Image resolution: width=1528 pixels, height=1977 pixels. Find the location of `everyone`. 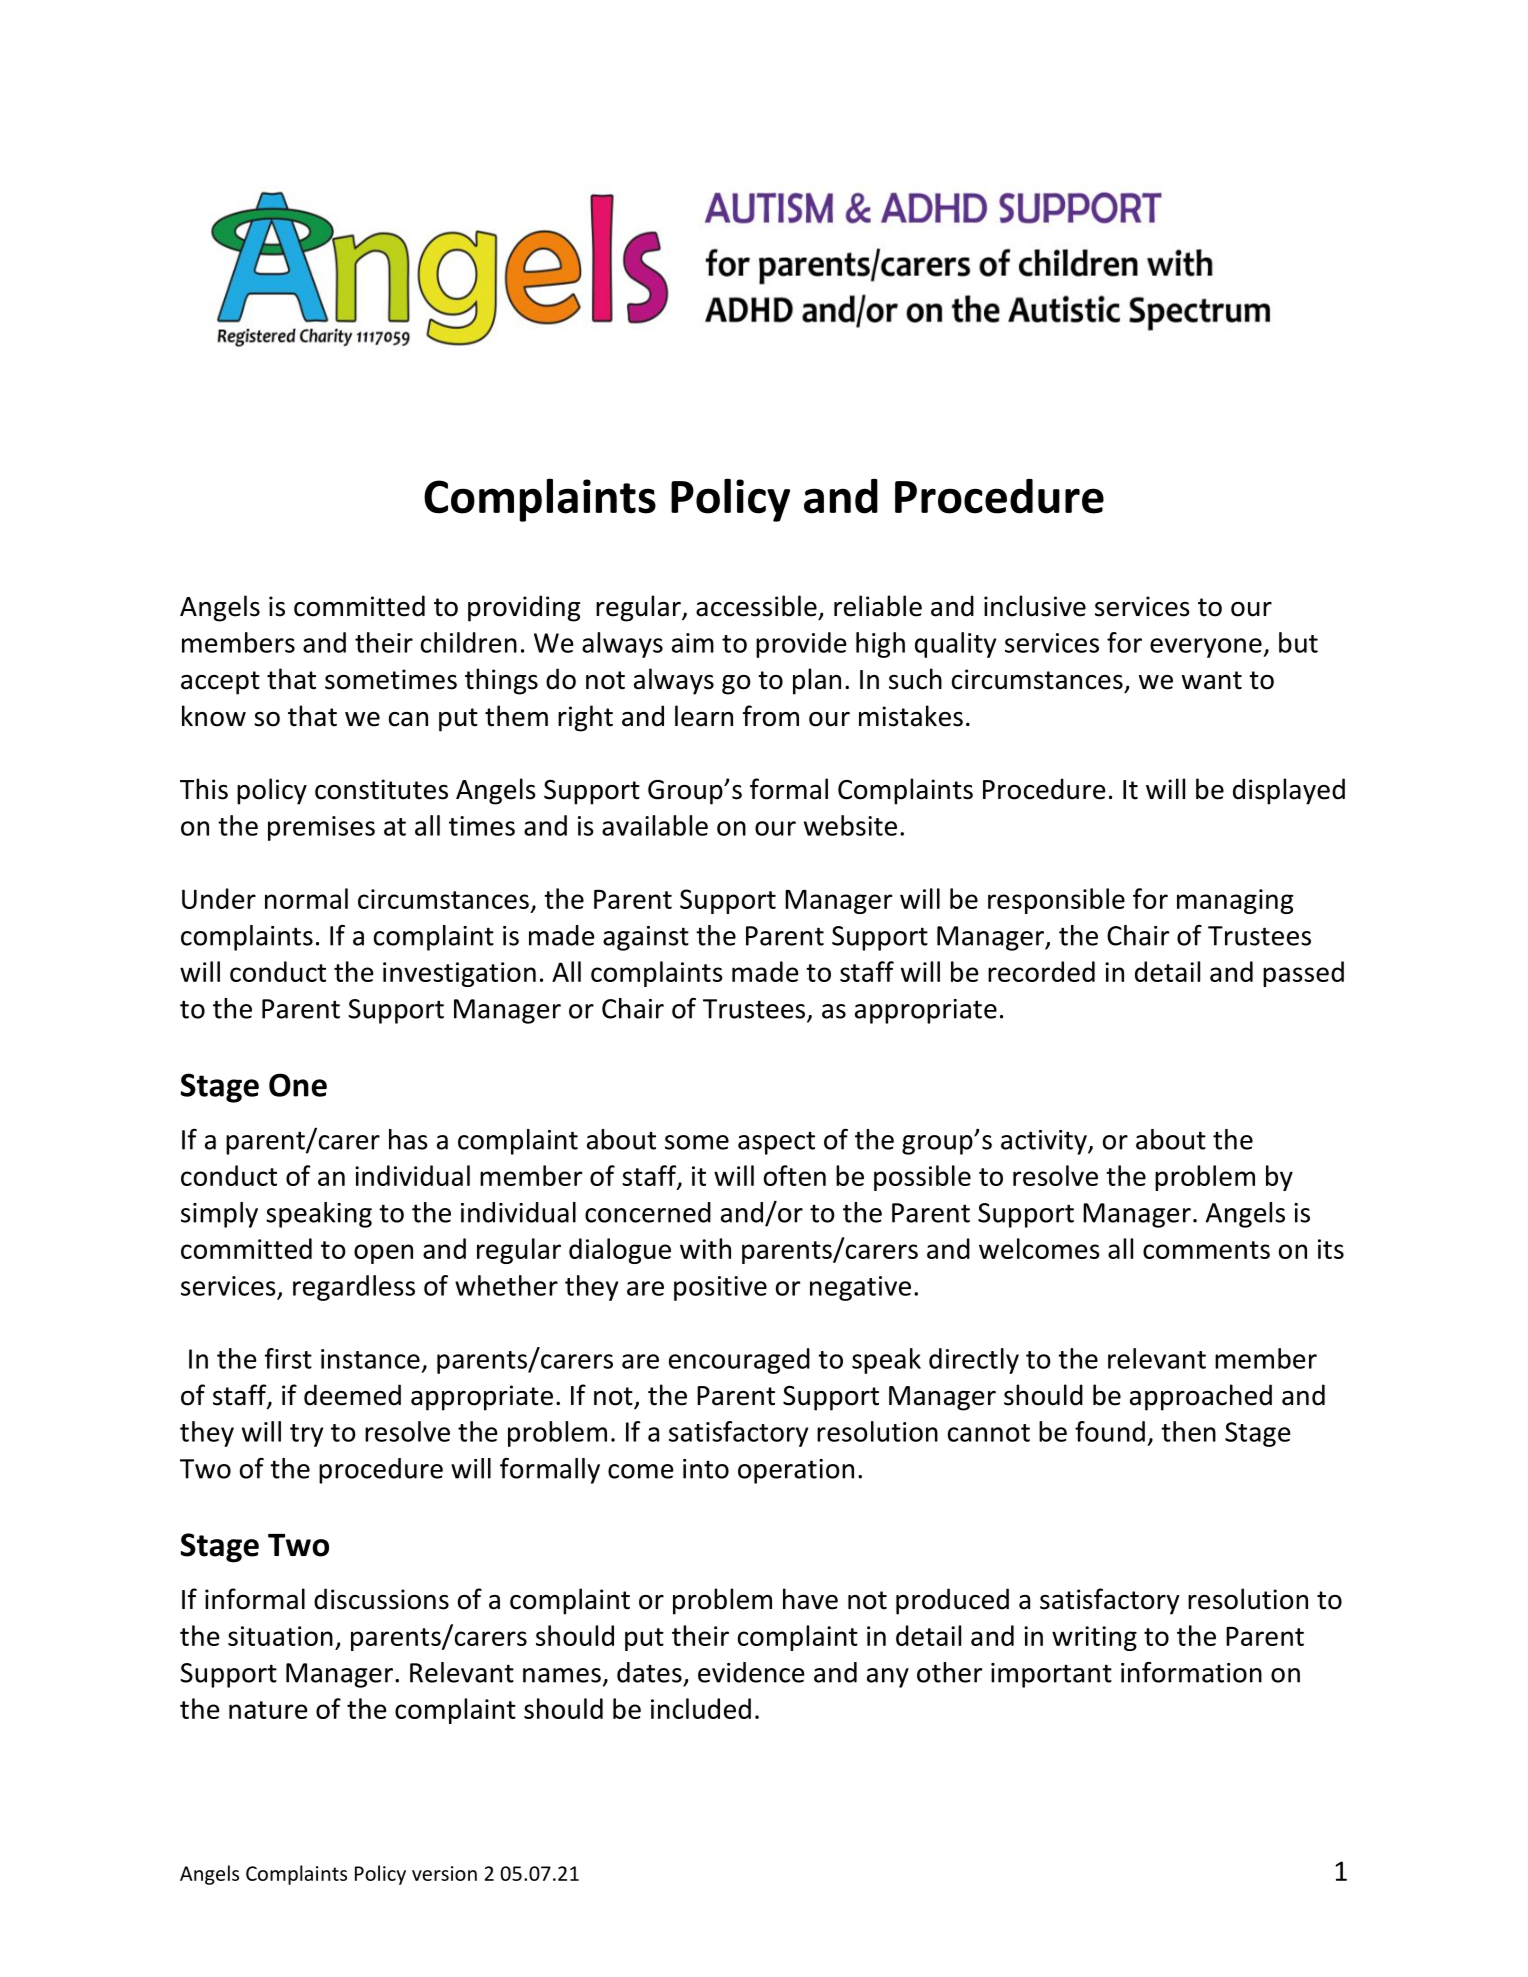

everyone is located at coordinates (1207, 648).
